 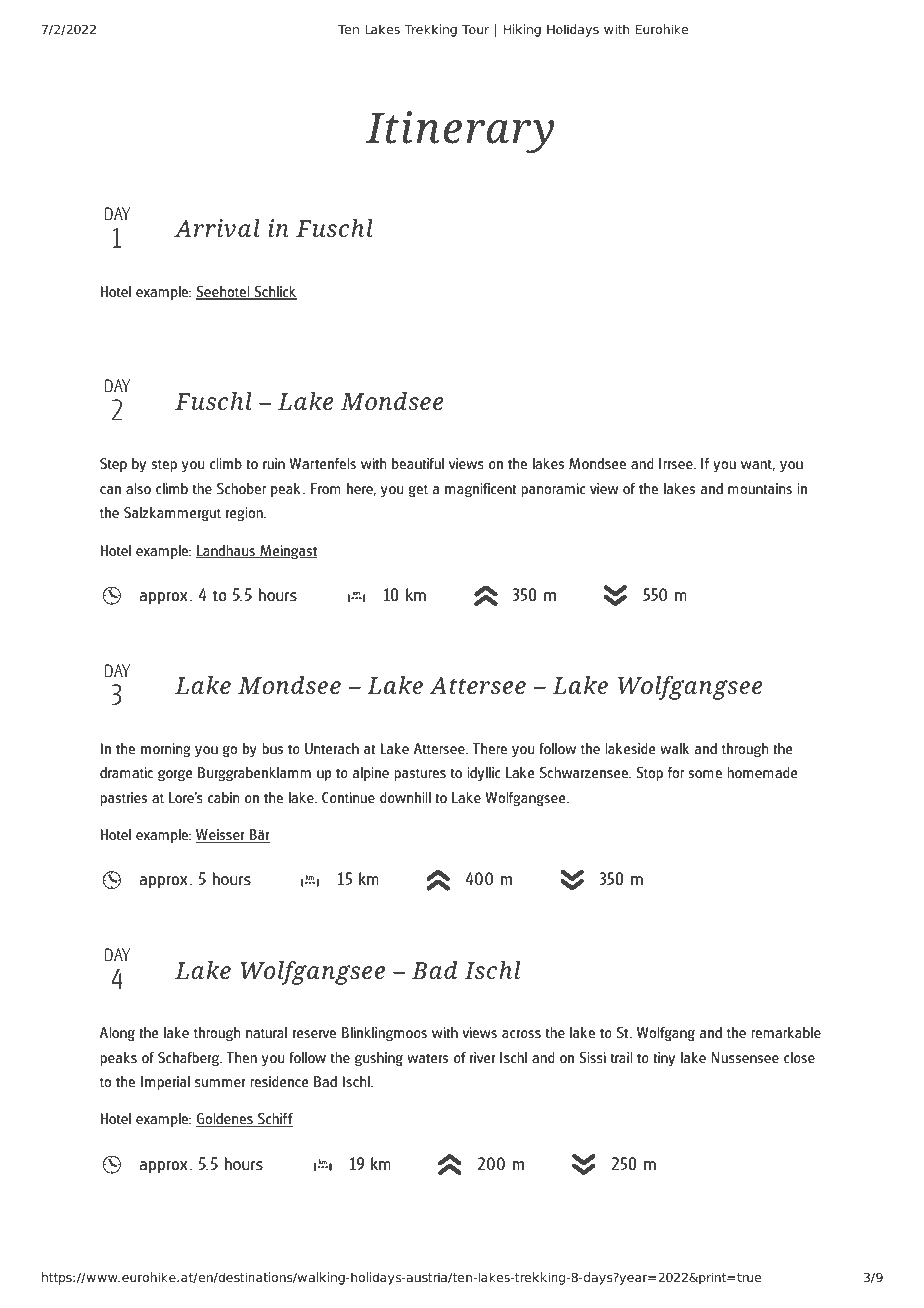 I want to click on Tour, so click(x=475, y=29).
